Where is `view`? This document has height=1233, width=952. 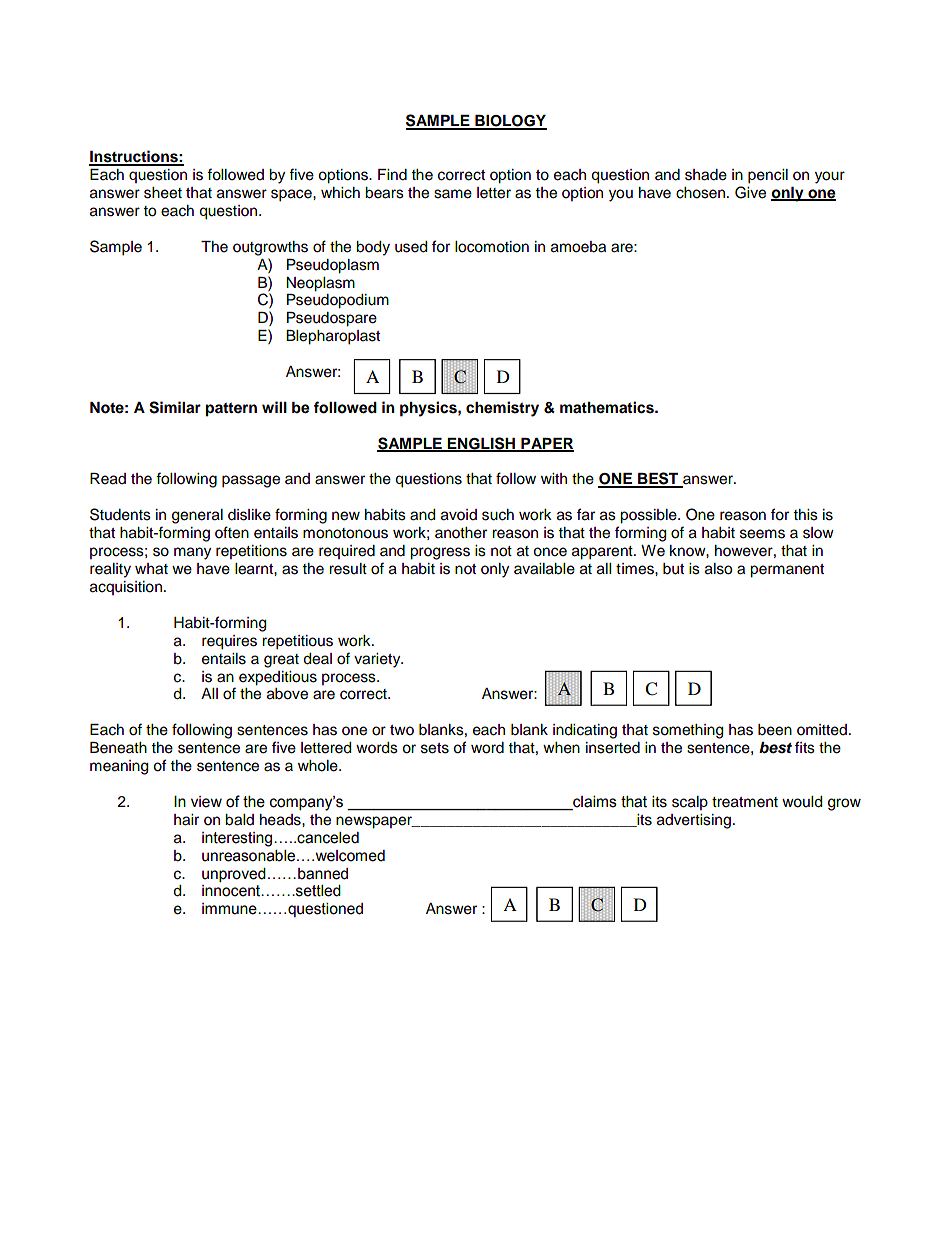
view is located at coordinates (206, 802).
